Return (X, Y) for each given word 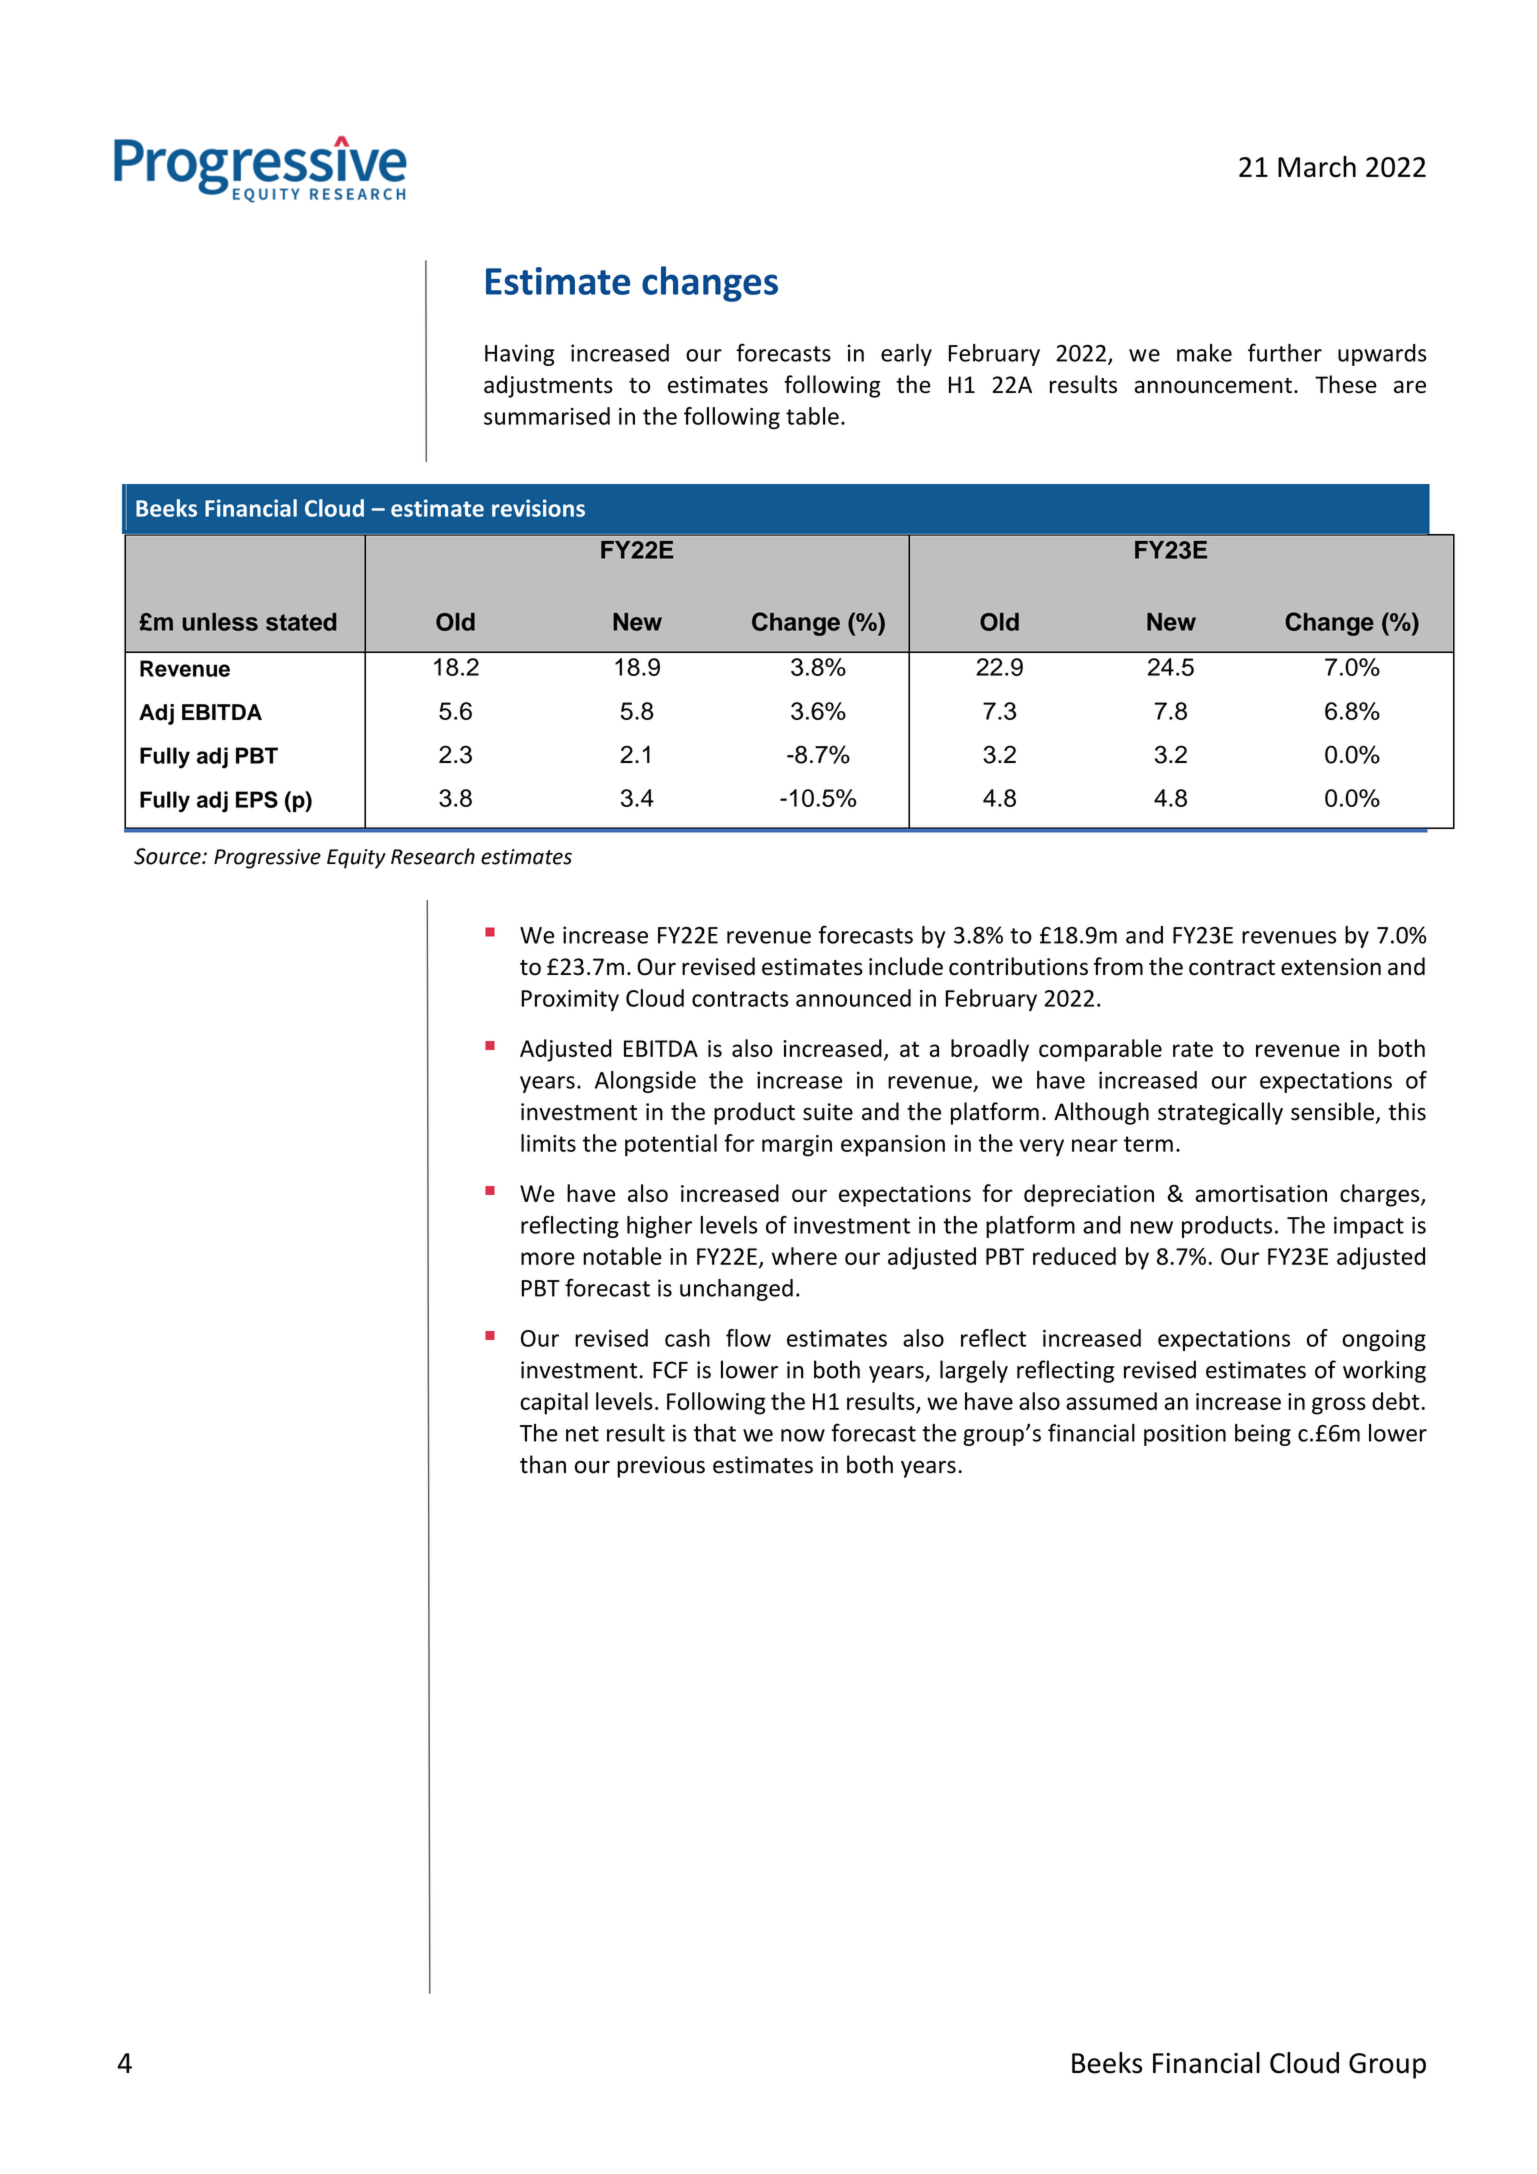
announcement (1213, 386)
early (906, 355)
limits (548, 1143)
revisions (538, 508)
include (906, 966)
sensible (1332, 1111)
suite (828, 1112)
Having (520, 355)
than (543, 1464)
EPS (257, 799)
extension (1331, 967)
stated (301, 622)
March (1317, 167)
